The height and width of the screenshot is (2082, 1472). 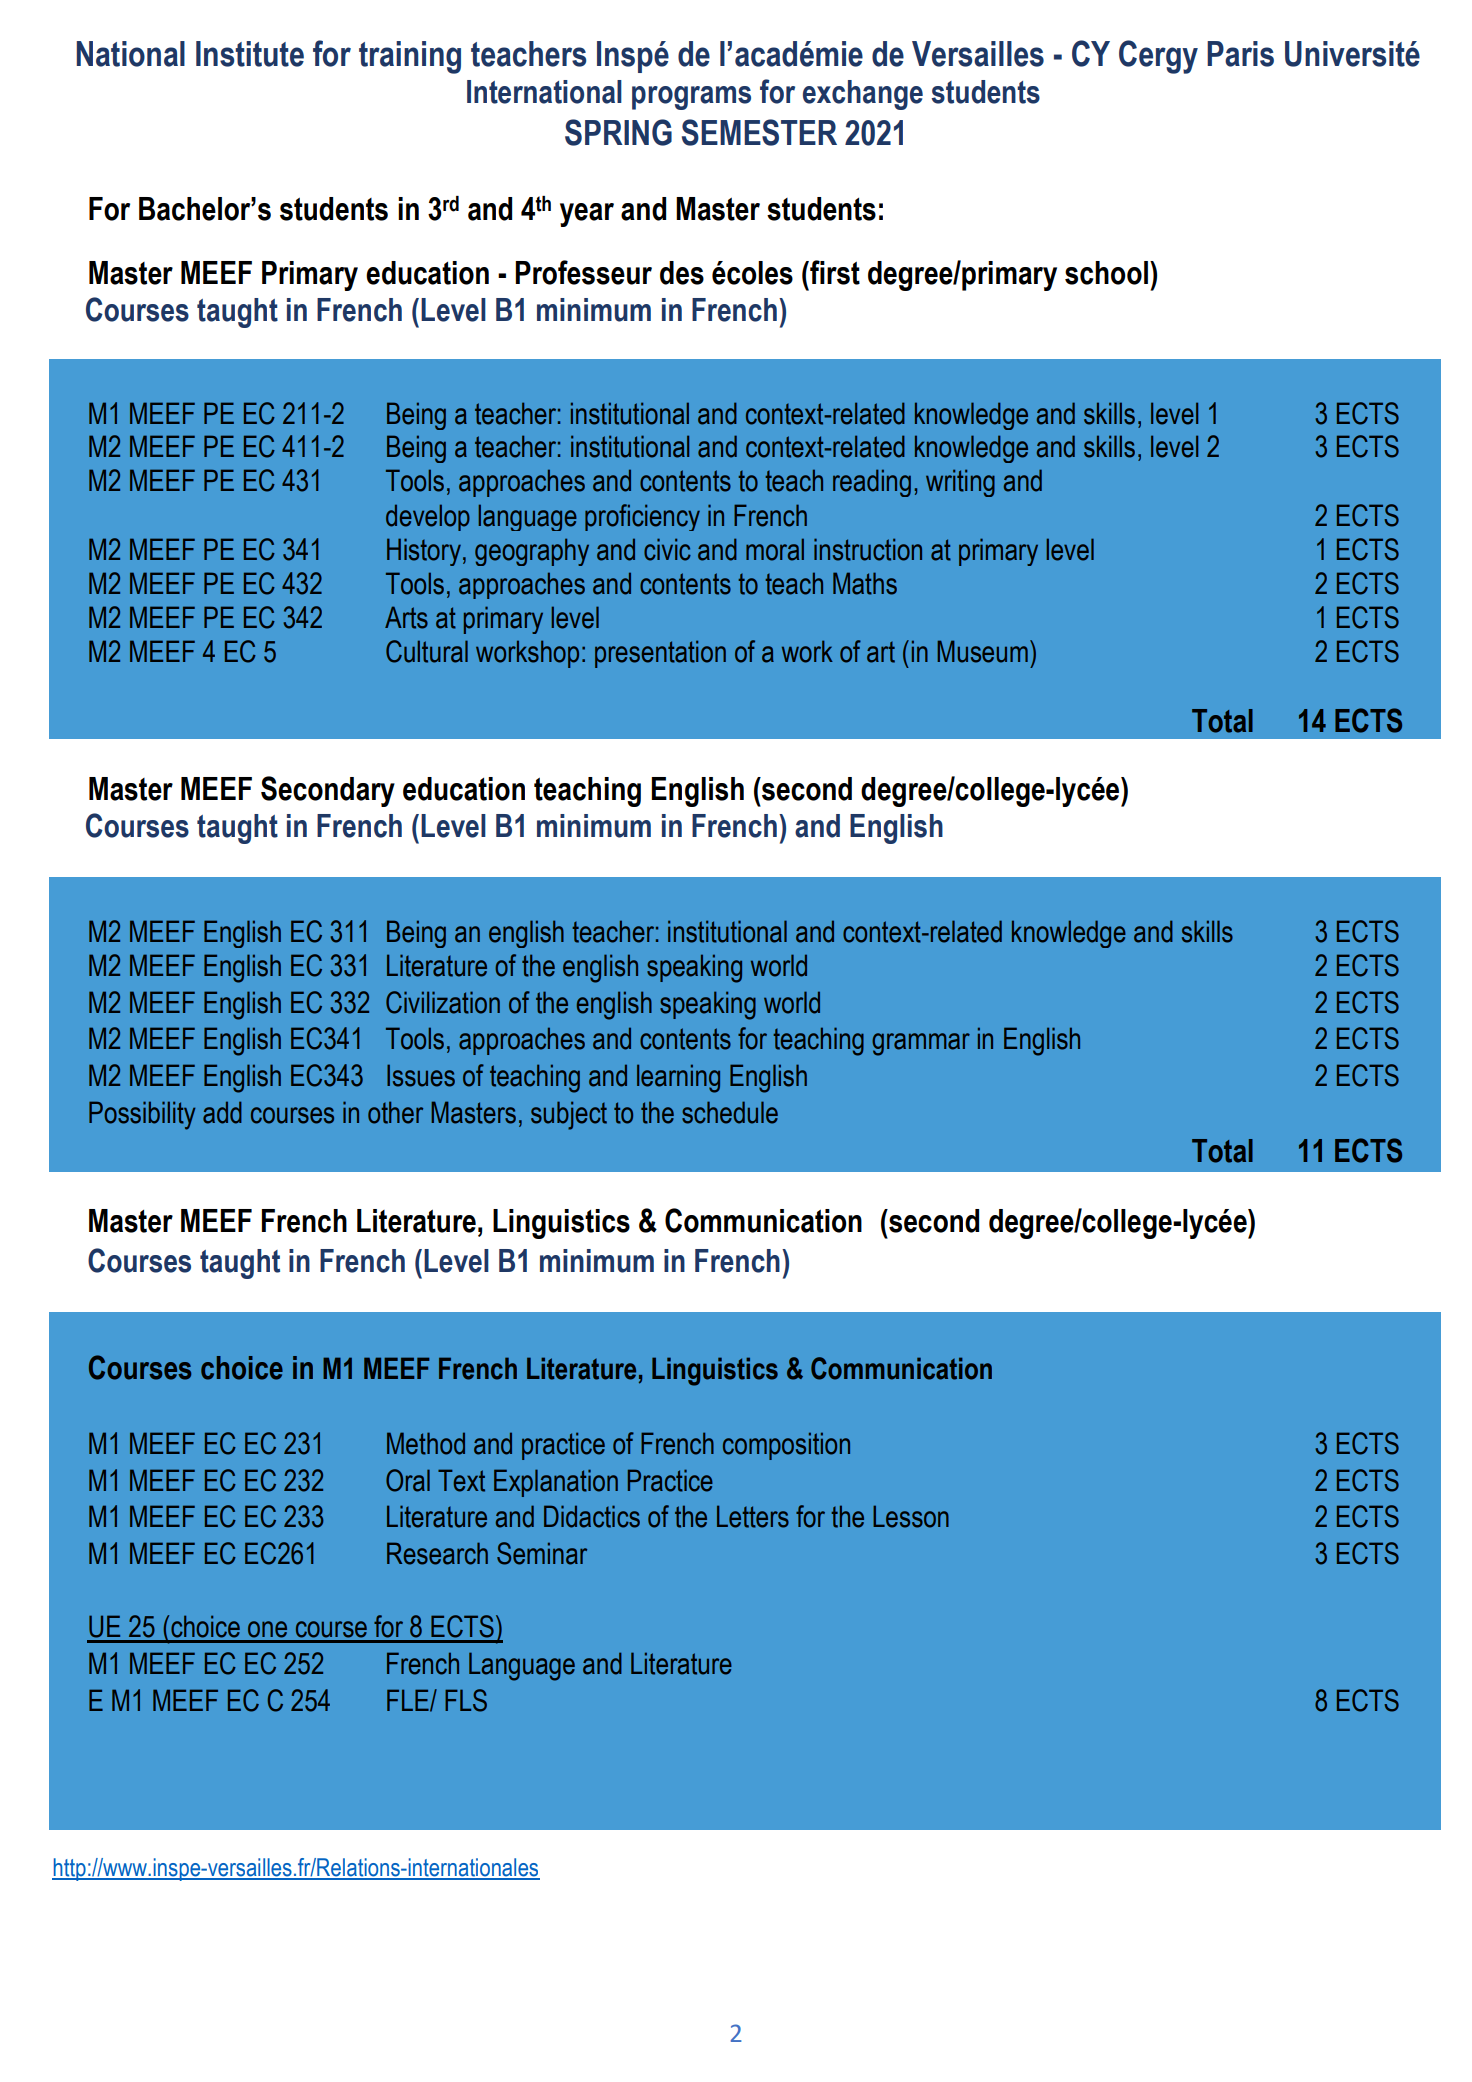 What do you see at coordinates (660, 654) in the screenshot?
I see `presentation` at bounding box center [660, 654].
